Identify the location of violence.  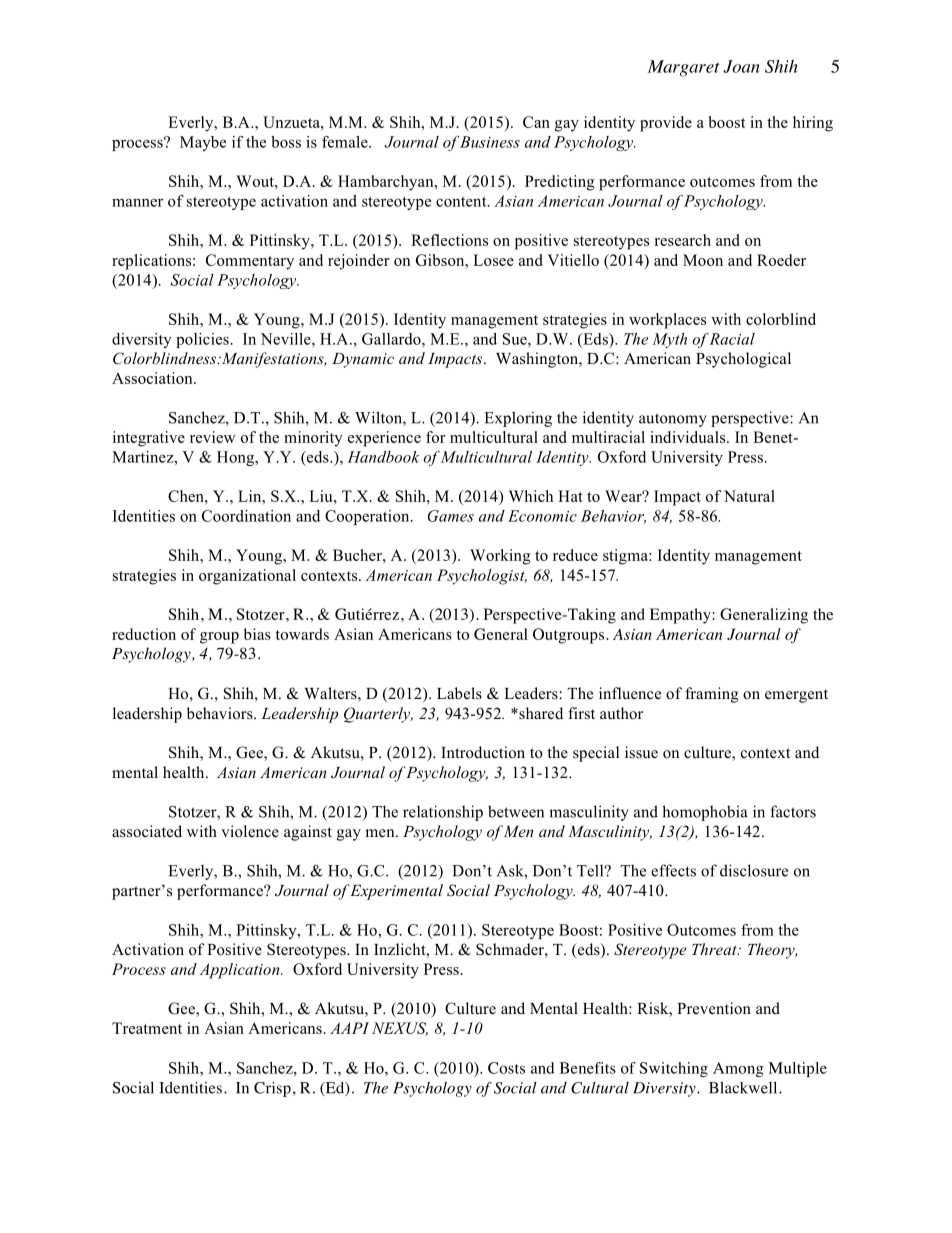
(250, 831).
